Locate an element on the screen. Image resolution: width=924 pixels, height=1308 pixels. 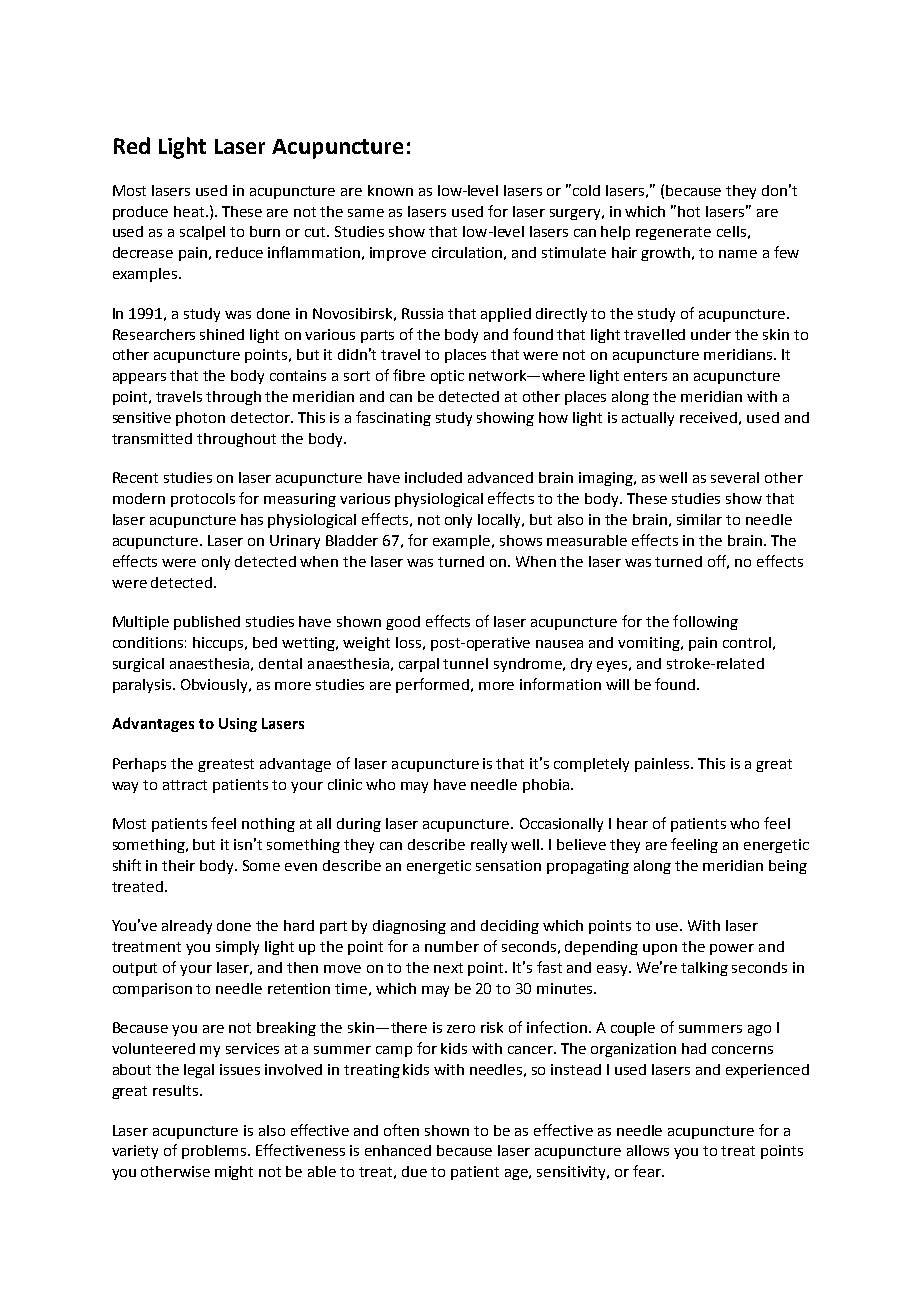
control is located at coordinates (747, 642).
